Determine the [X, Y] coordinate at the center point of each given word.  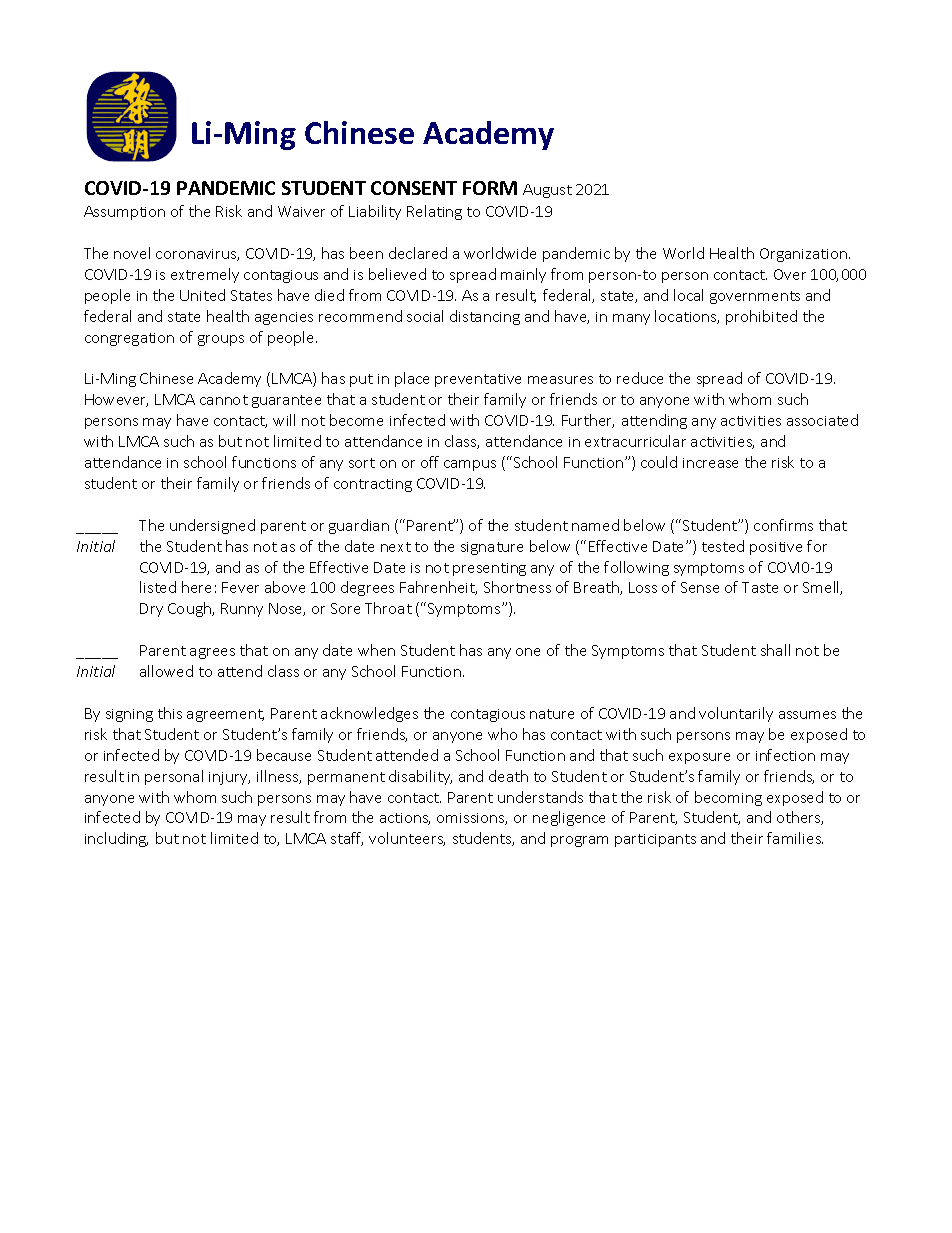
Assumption [124, 213]
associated [822, 420]
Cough [190, 609]
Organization [805, 255]
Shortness [517, 587]
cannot [224, 400]
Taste [760, 587]
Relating [434, 212]
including [116, 839]
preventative [478, 380]
